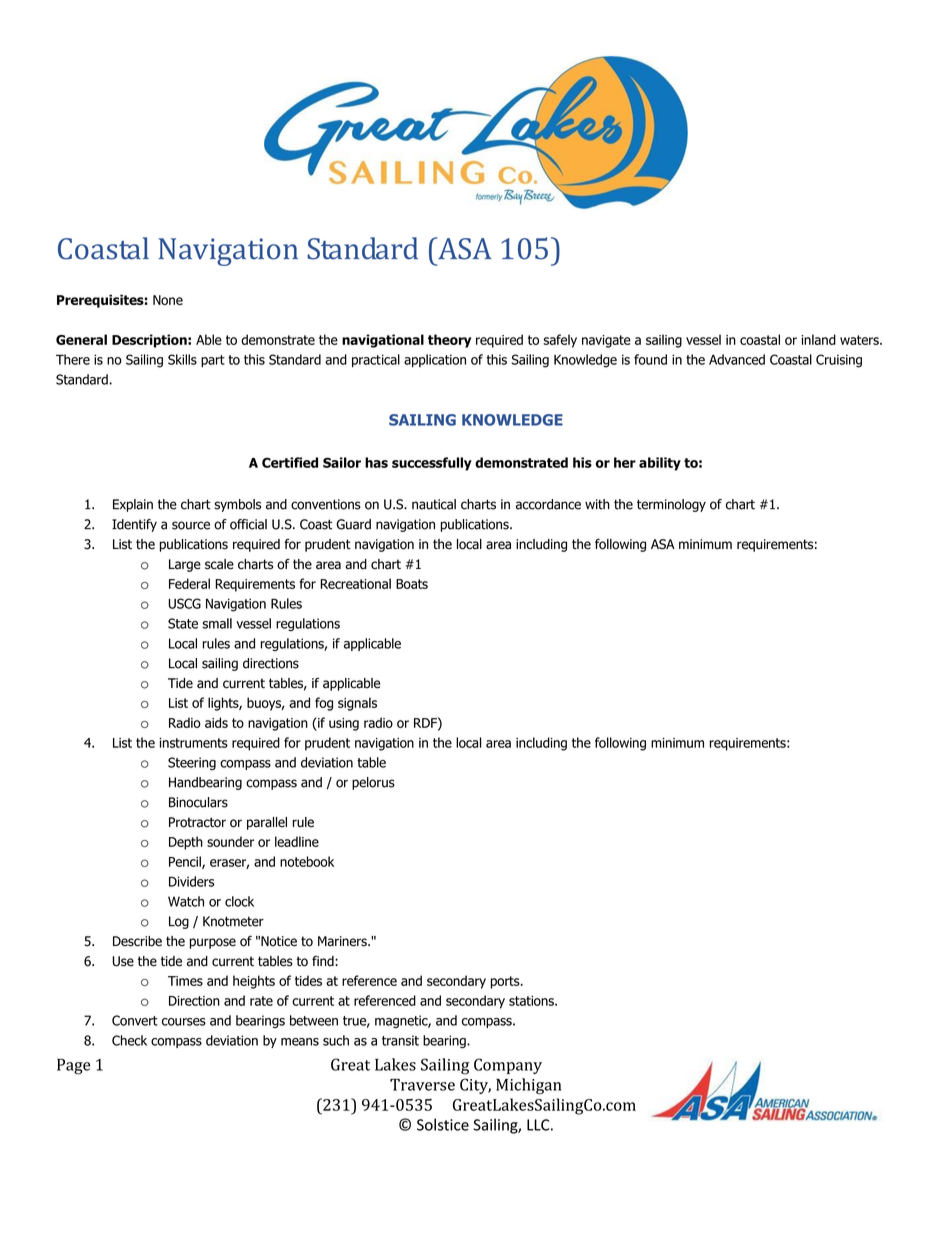  I want to click on source, so click(191, 525).
